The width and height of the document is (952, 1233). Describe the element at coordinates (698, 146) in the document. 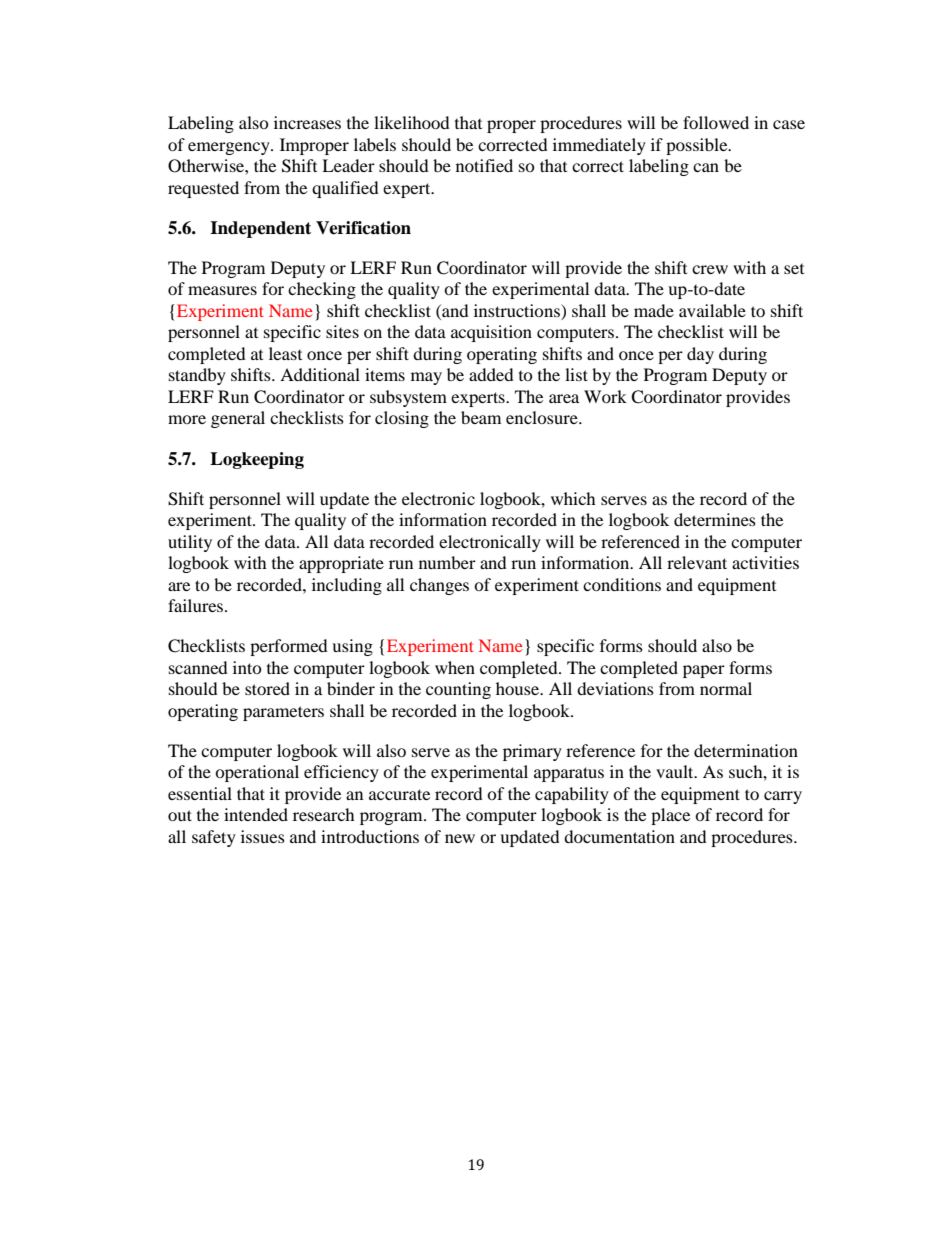

I see `possible` at that location.
